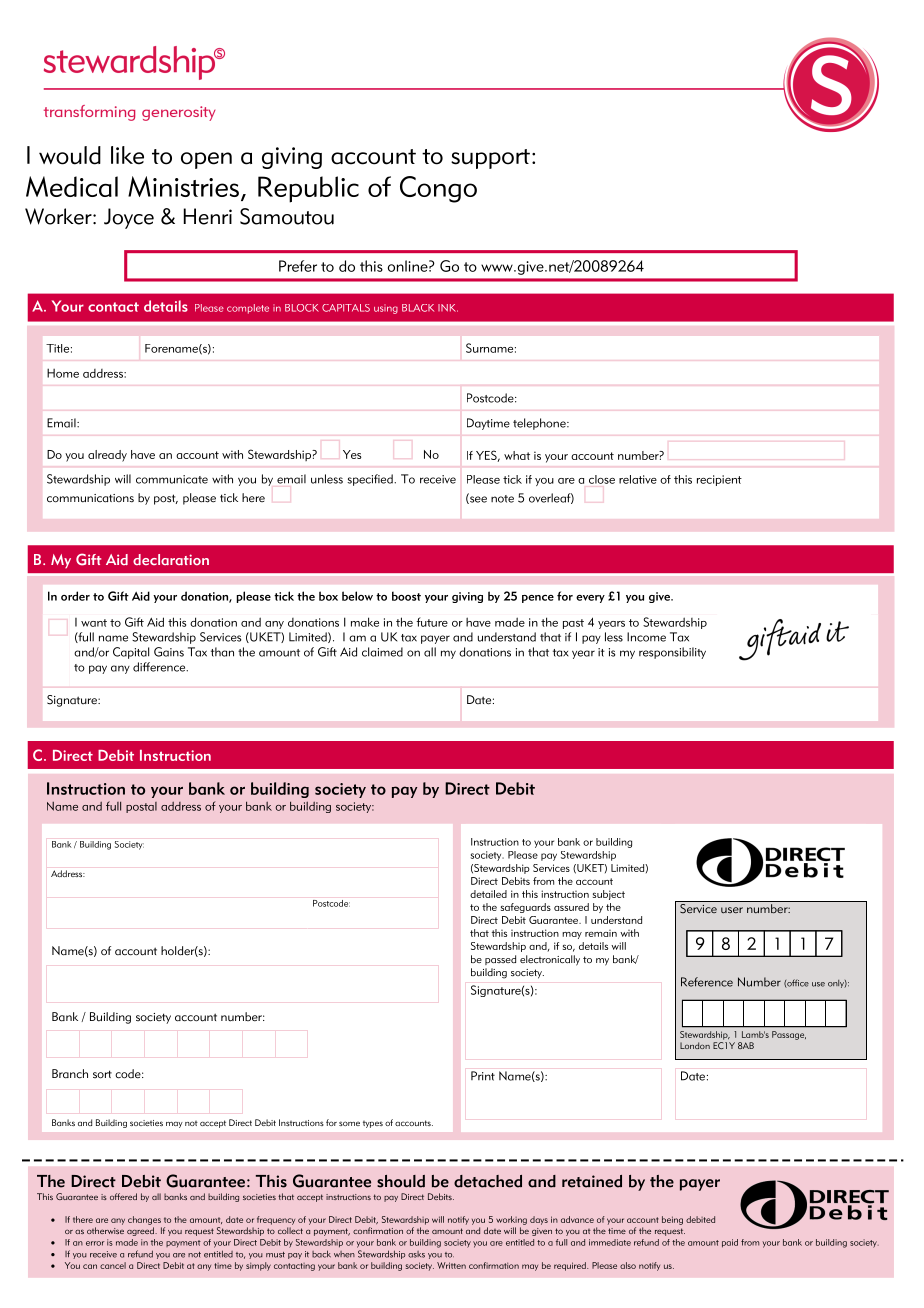 This screenshot has width=924, height=1308. I want to click on support, so click(490, 159).
